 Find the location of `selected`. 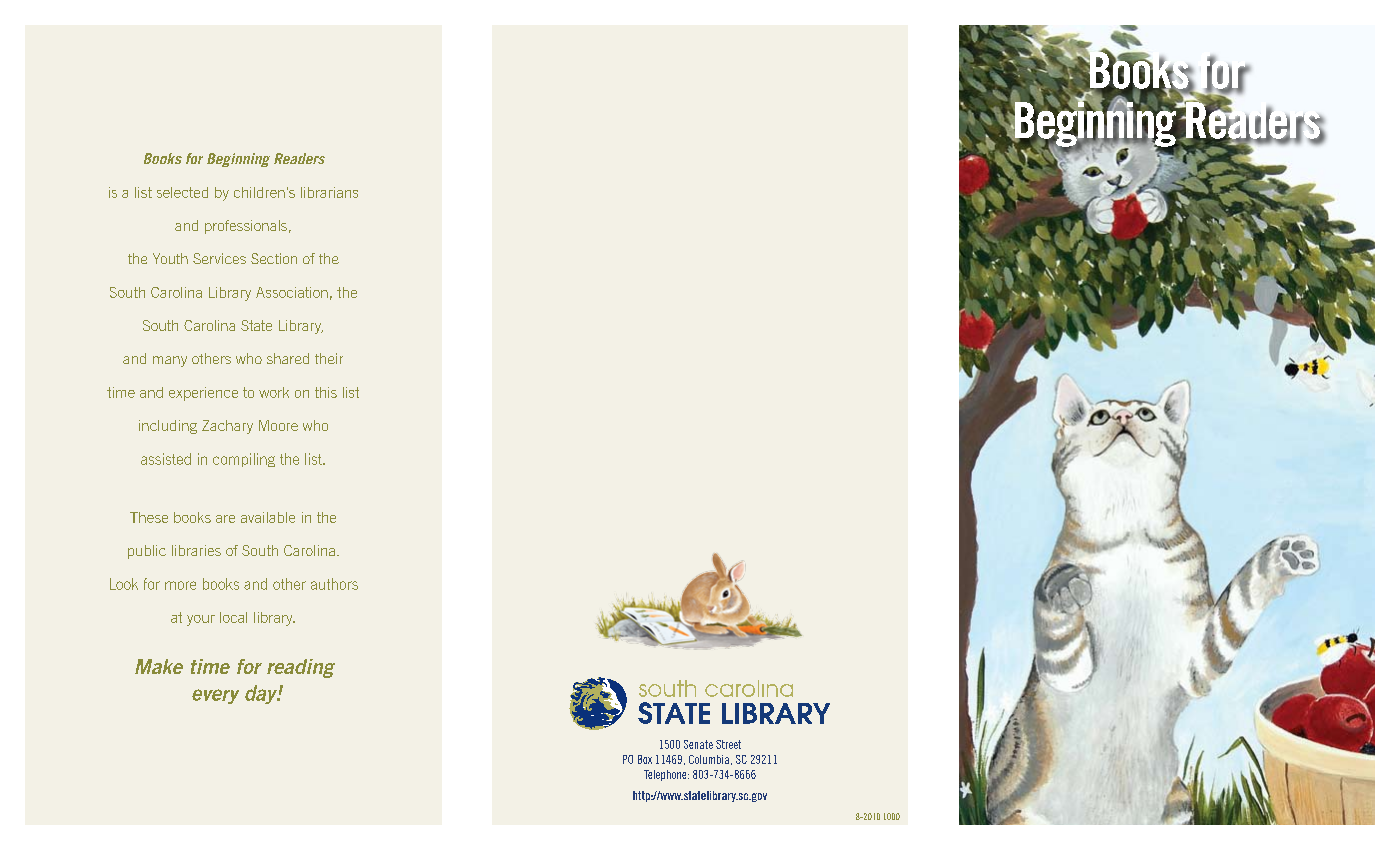

selected is located at coordinates (182, 192).
